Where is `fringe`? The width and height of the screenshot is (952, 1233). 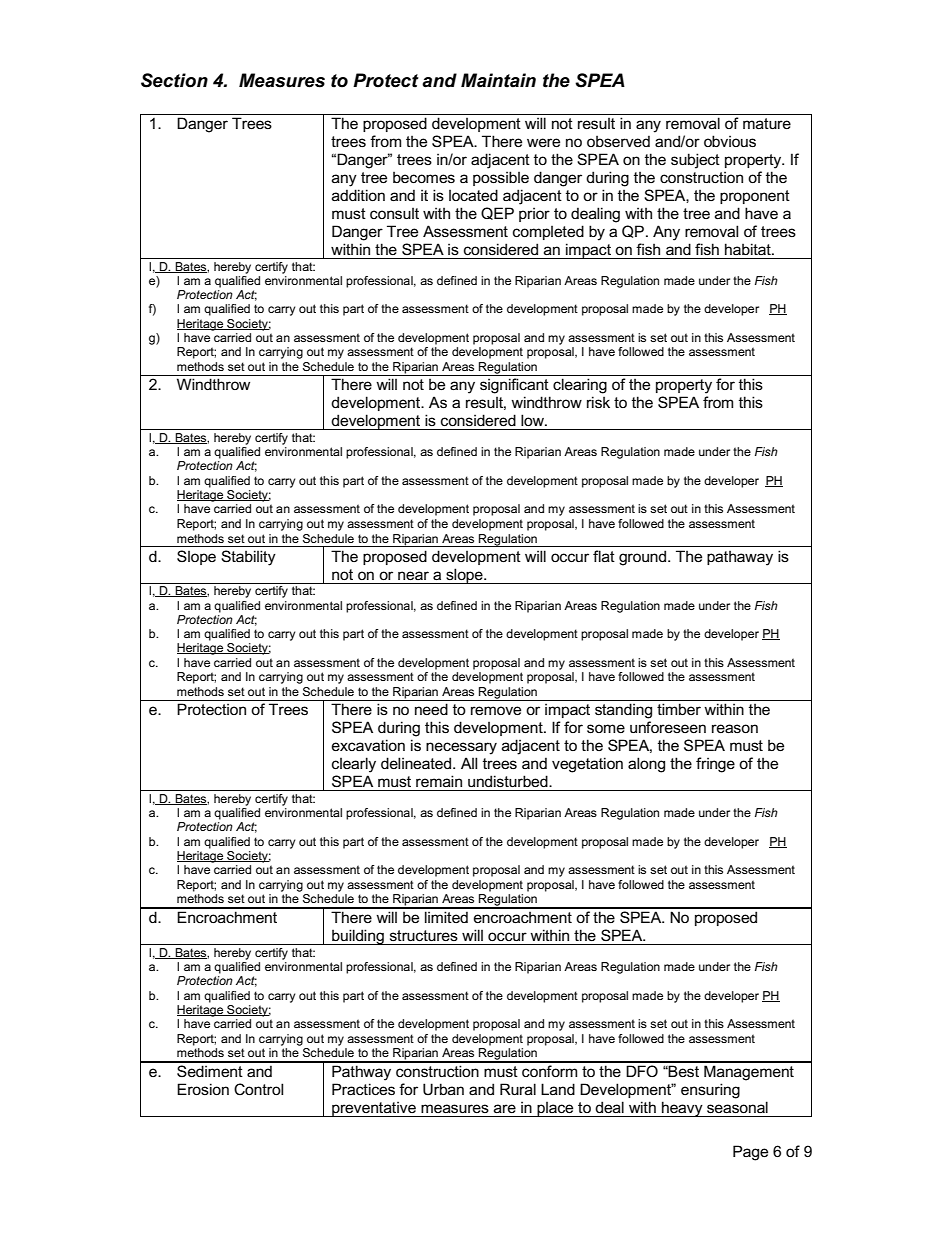
fringe is located at coordinates (715, 765).
